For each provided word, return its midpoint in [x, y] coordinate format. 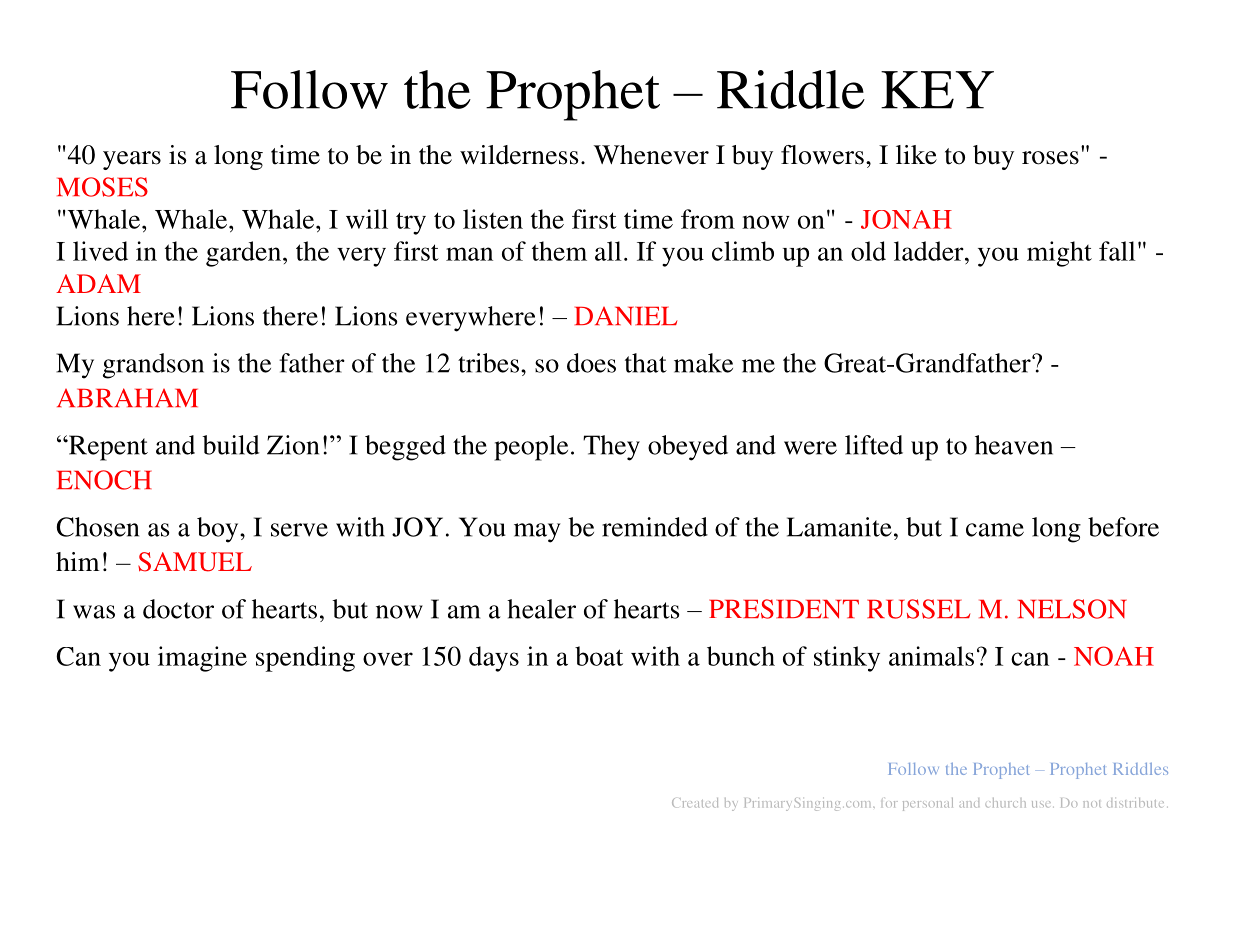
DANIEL [626, 316]
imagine [202, 659]
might [1059, 254]
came [995, 530]
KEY [937, 90]
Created [695, 803]
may [537, 533]
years [132, 160]
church [1005, 803]
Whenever [651, 155]
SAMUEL [195, 562]
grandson [153, 366]
